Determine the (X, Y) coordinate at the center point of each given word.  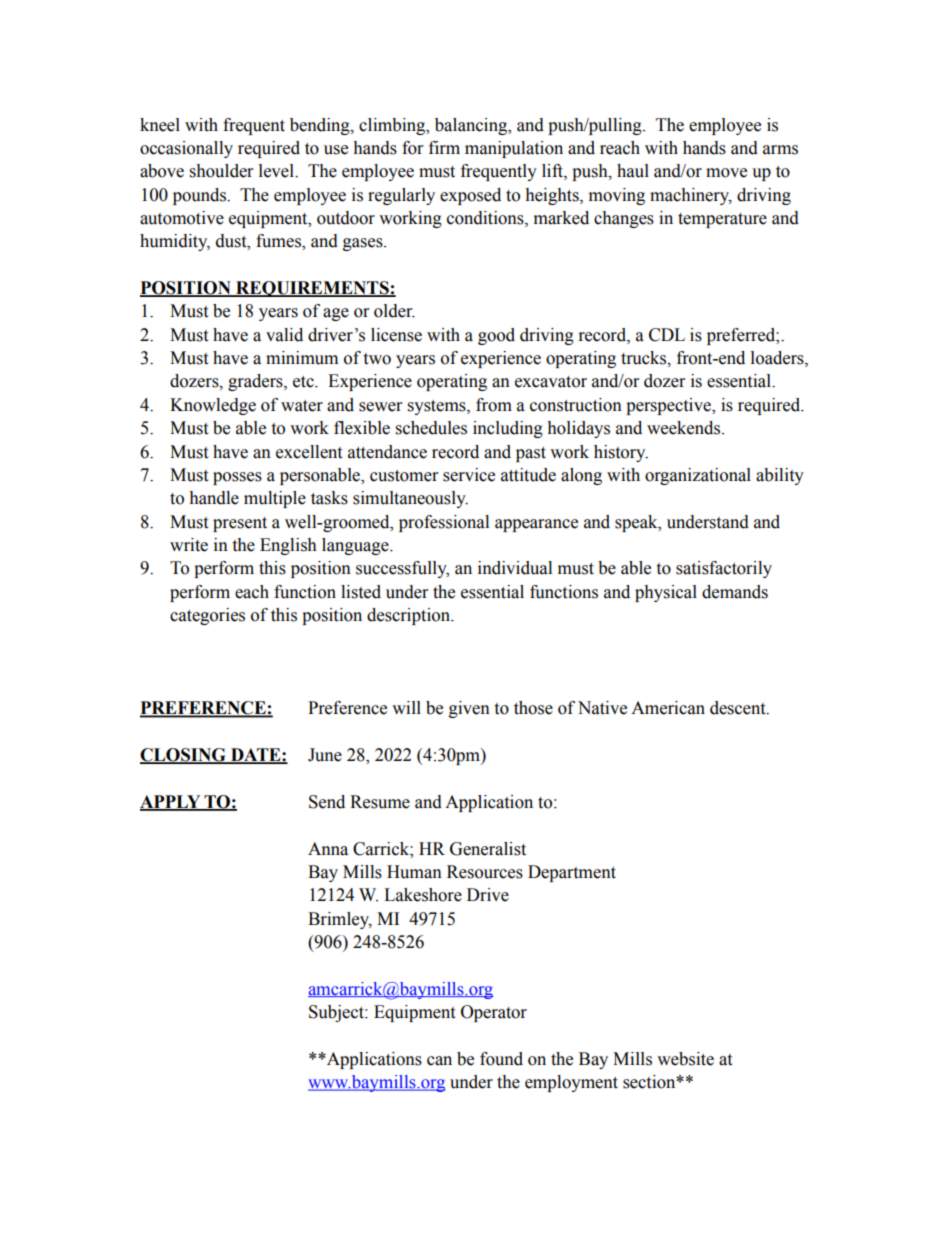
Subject (337, 1013)
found (501, 1059)
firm (444, 147)
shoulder (221, 171)
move (726, 173)
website (685, 1059)
